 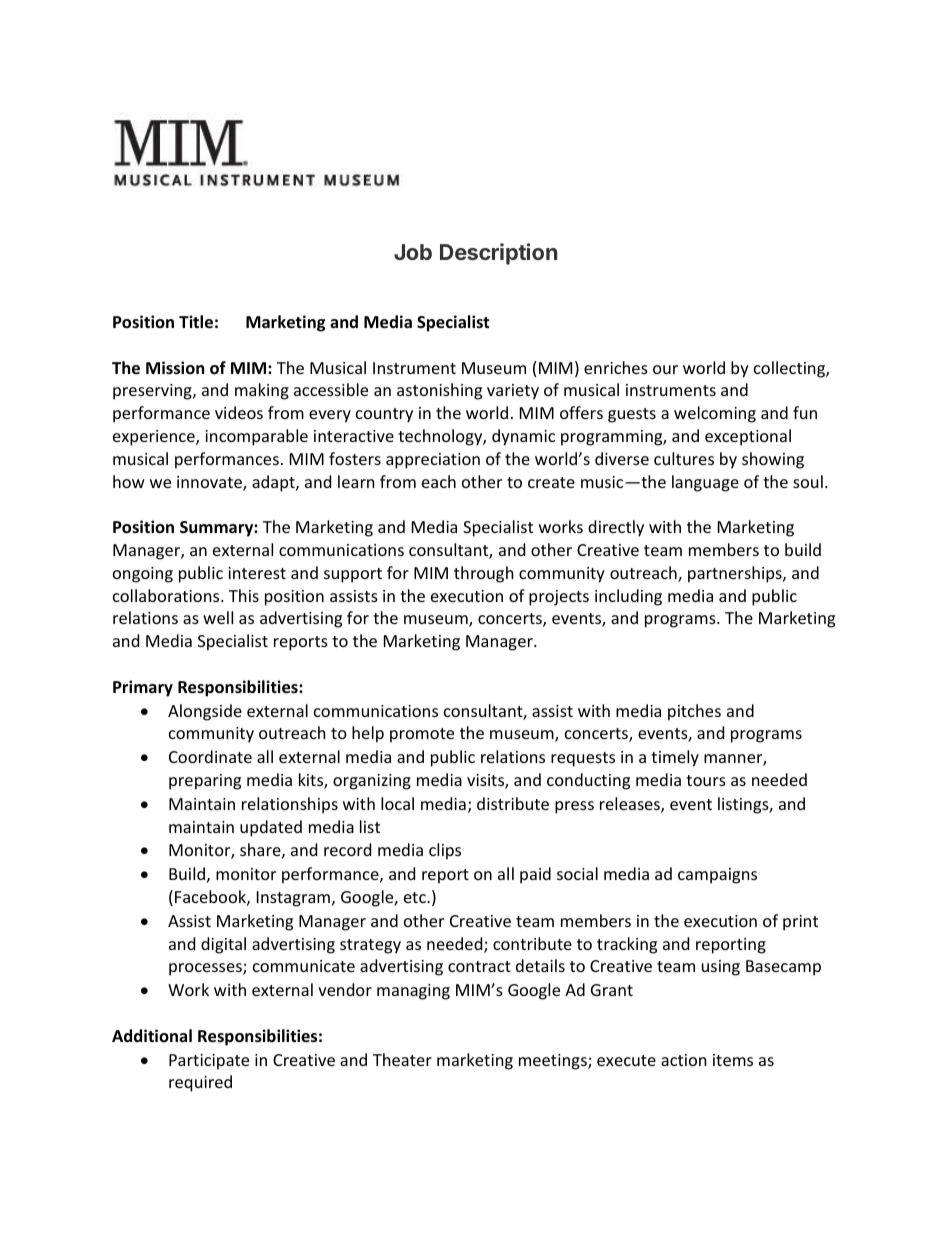 I want to click on appreciation, so click(x=433, y=461).
